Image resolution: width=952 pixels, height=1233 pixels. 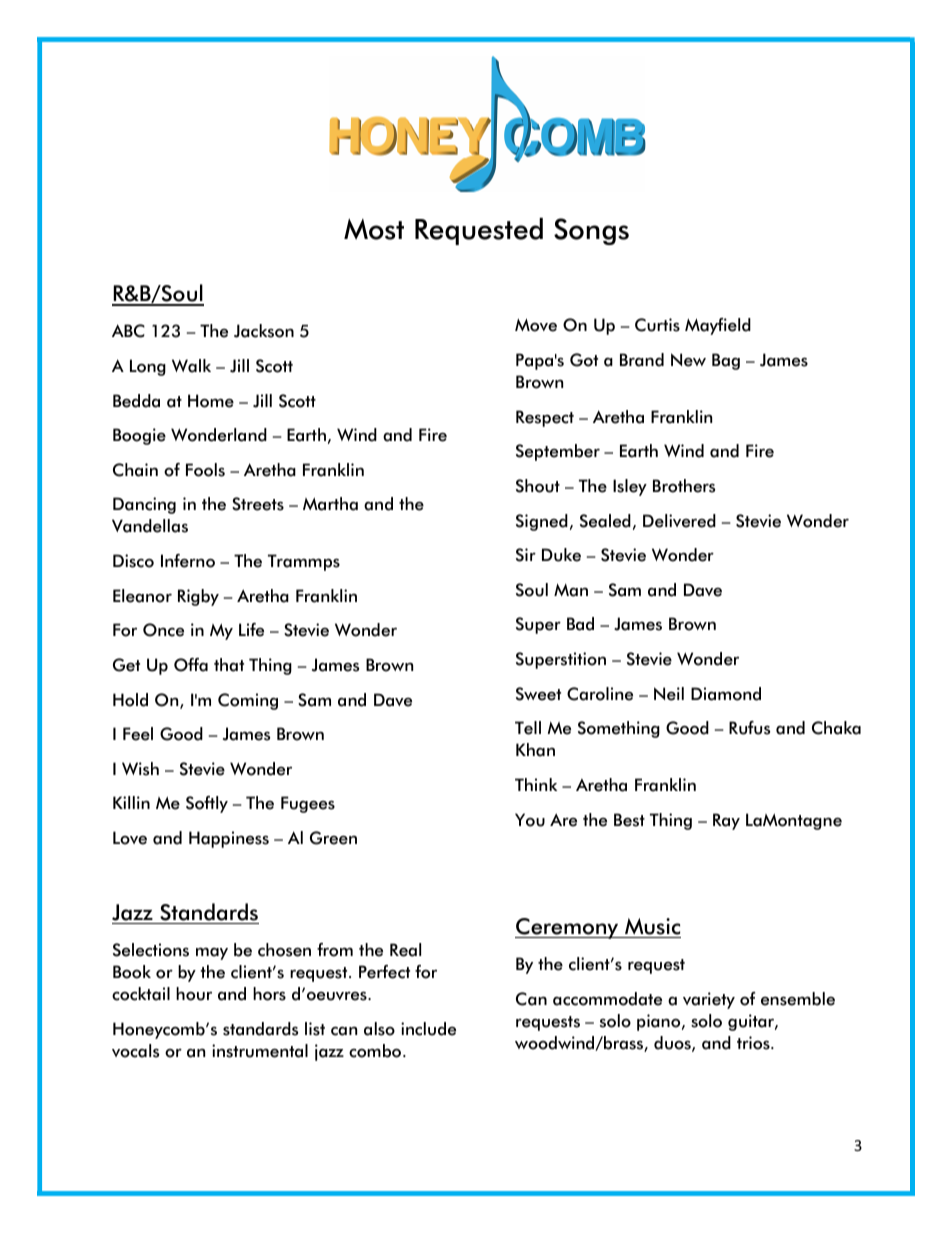 What do you see at coordinates (538, 694) in the screenshot?
I see `Sweet` at bounding box center [538, 694].
